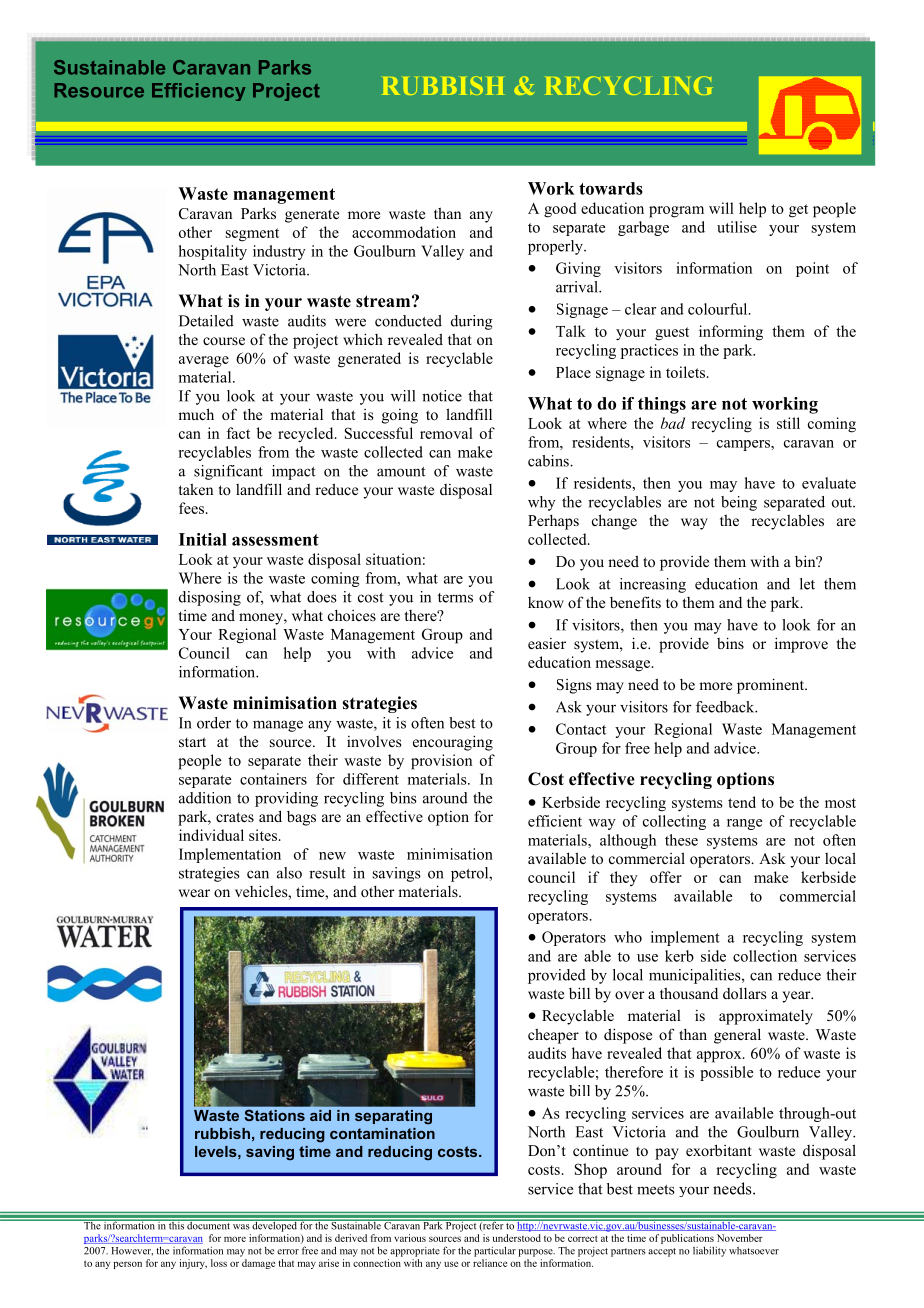 The width and height of the page is (924, 1308). Describe the element at coordinates (560, 210) in the page. I see `good` at that location.
